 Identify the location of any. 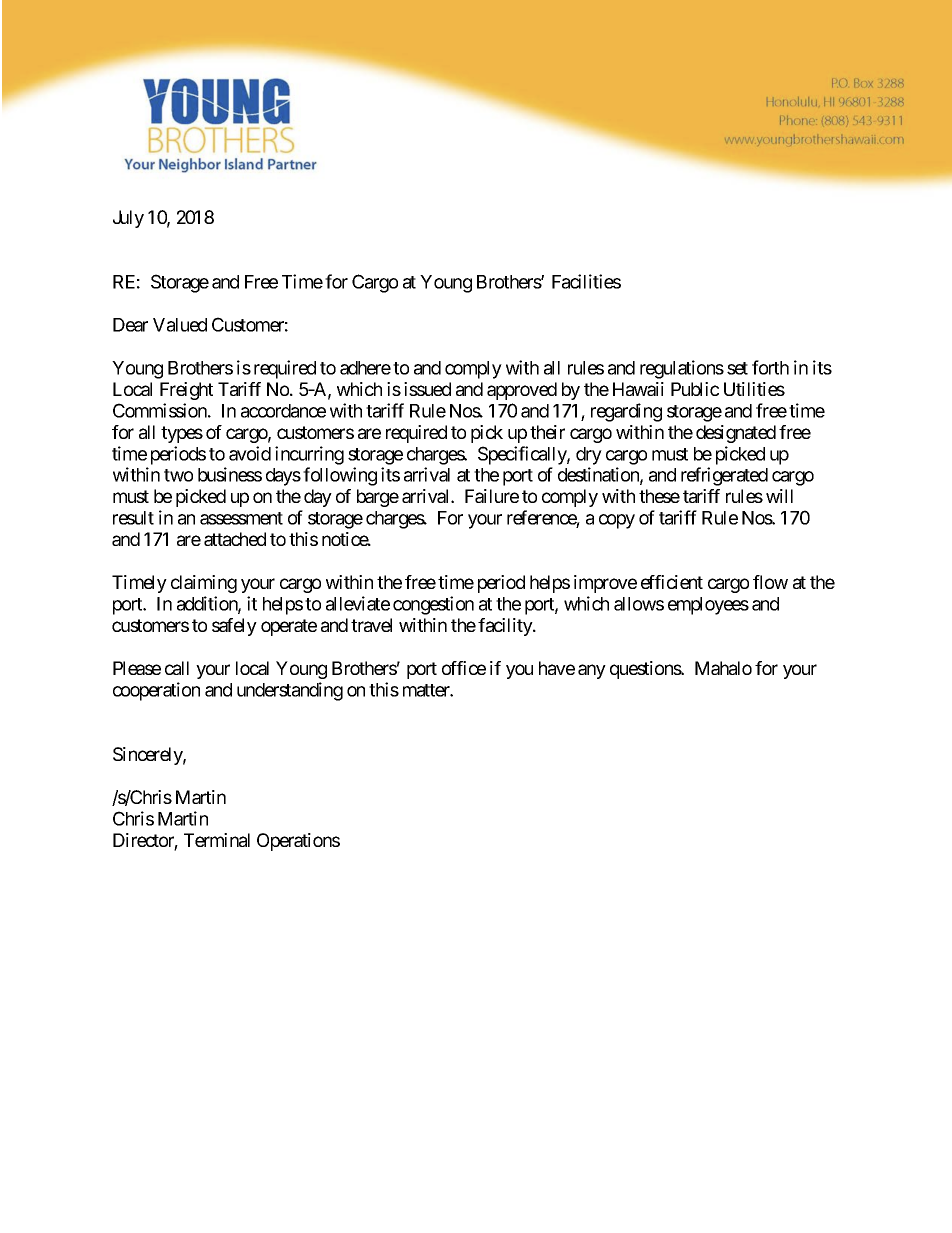
(592, 671).
